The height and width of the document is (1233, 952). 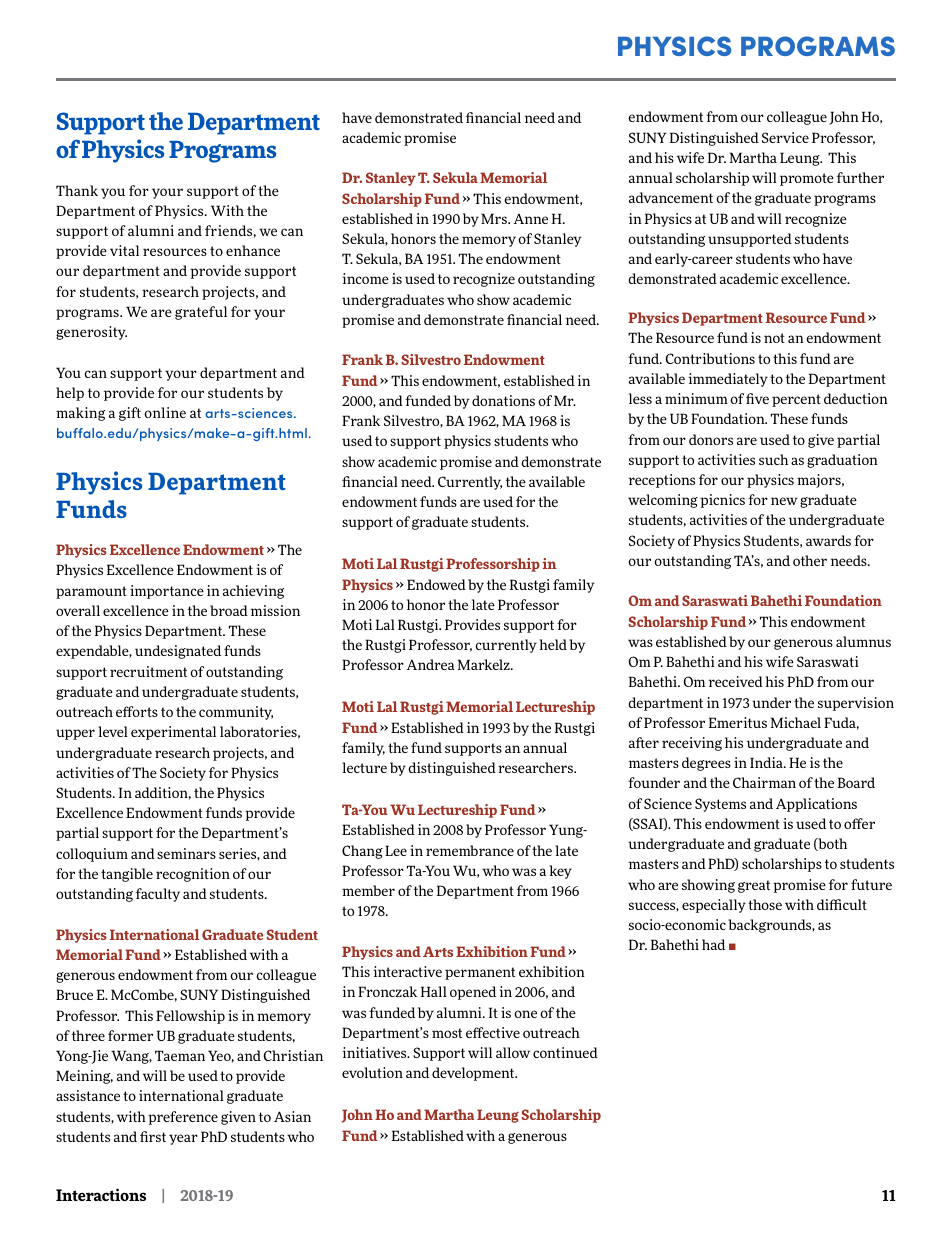 I want to click on online, so click(x=165, y=412).
